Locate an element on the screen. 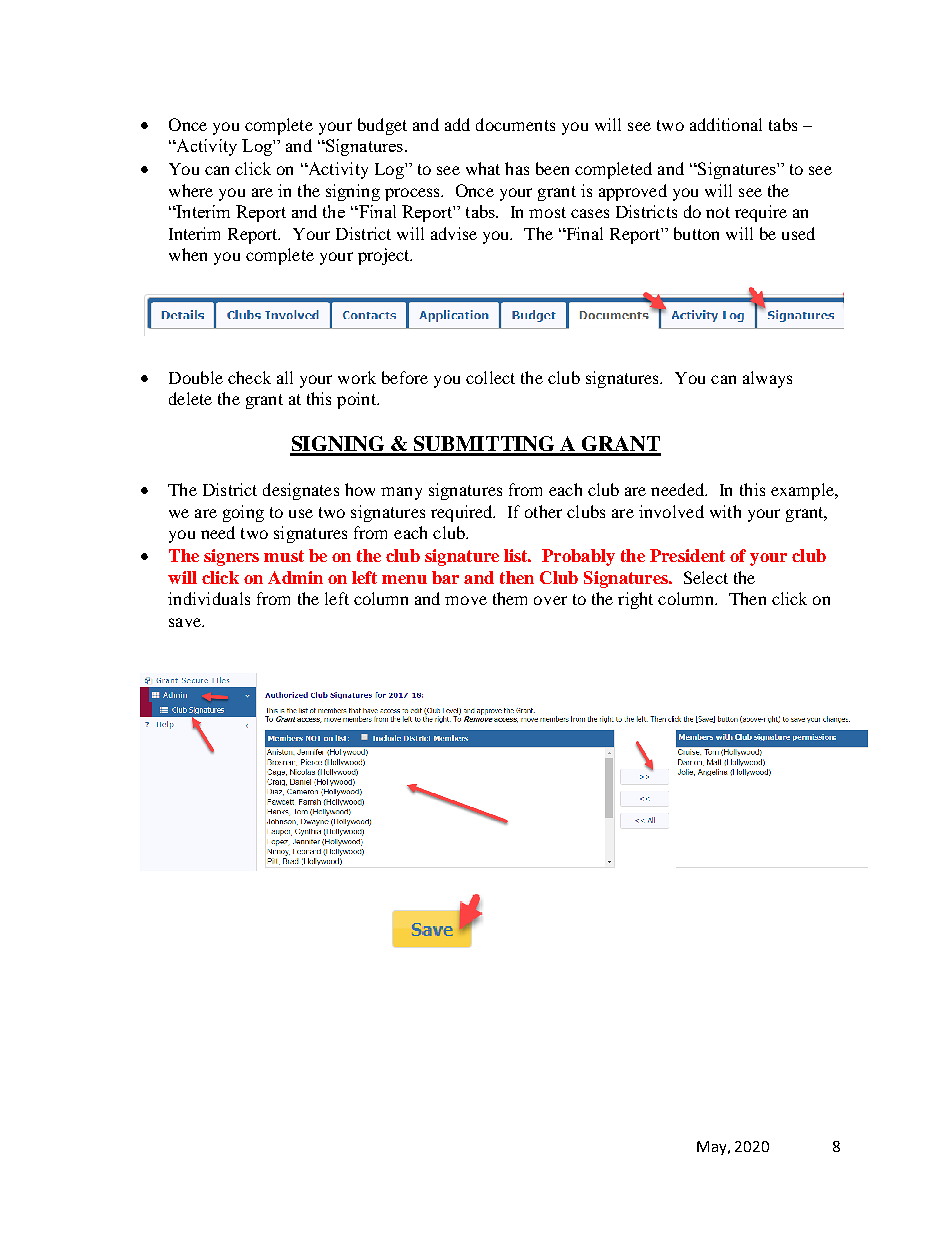  documents is located at coordinates (515, 124).
